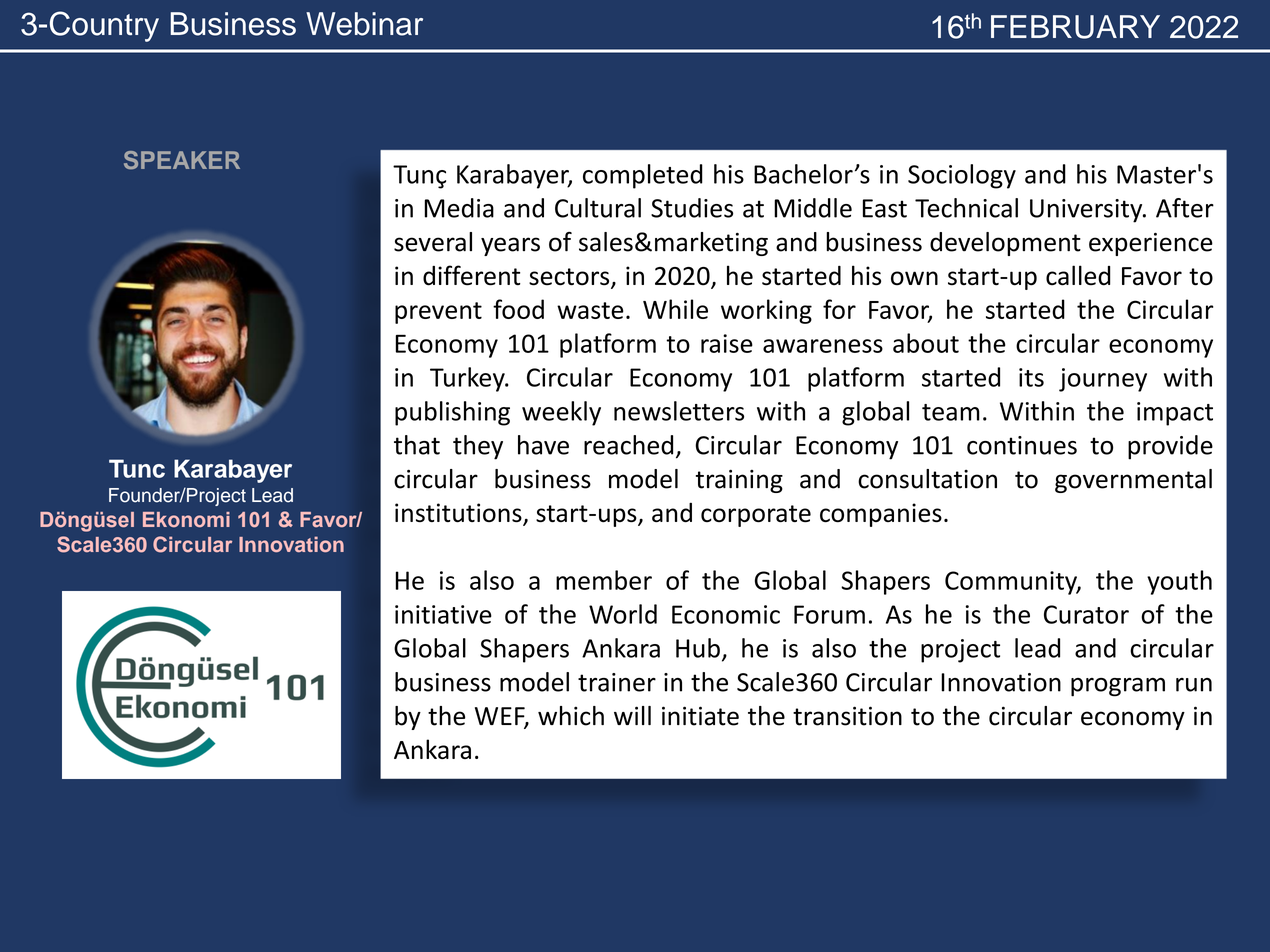 The height and width of the screenshot is (952, 1270). Describe the element at coordinates (1103, 380) in the screenshot. I see `journey` at that location.
